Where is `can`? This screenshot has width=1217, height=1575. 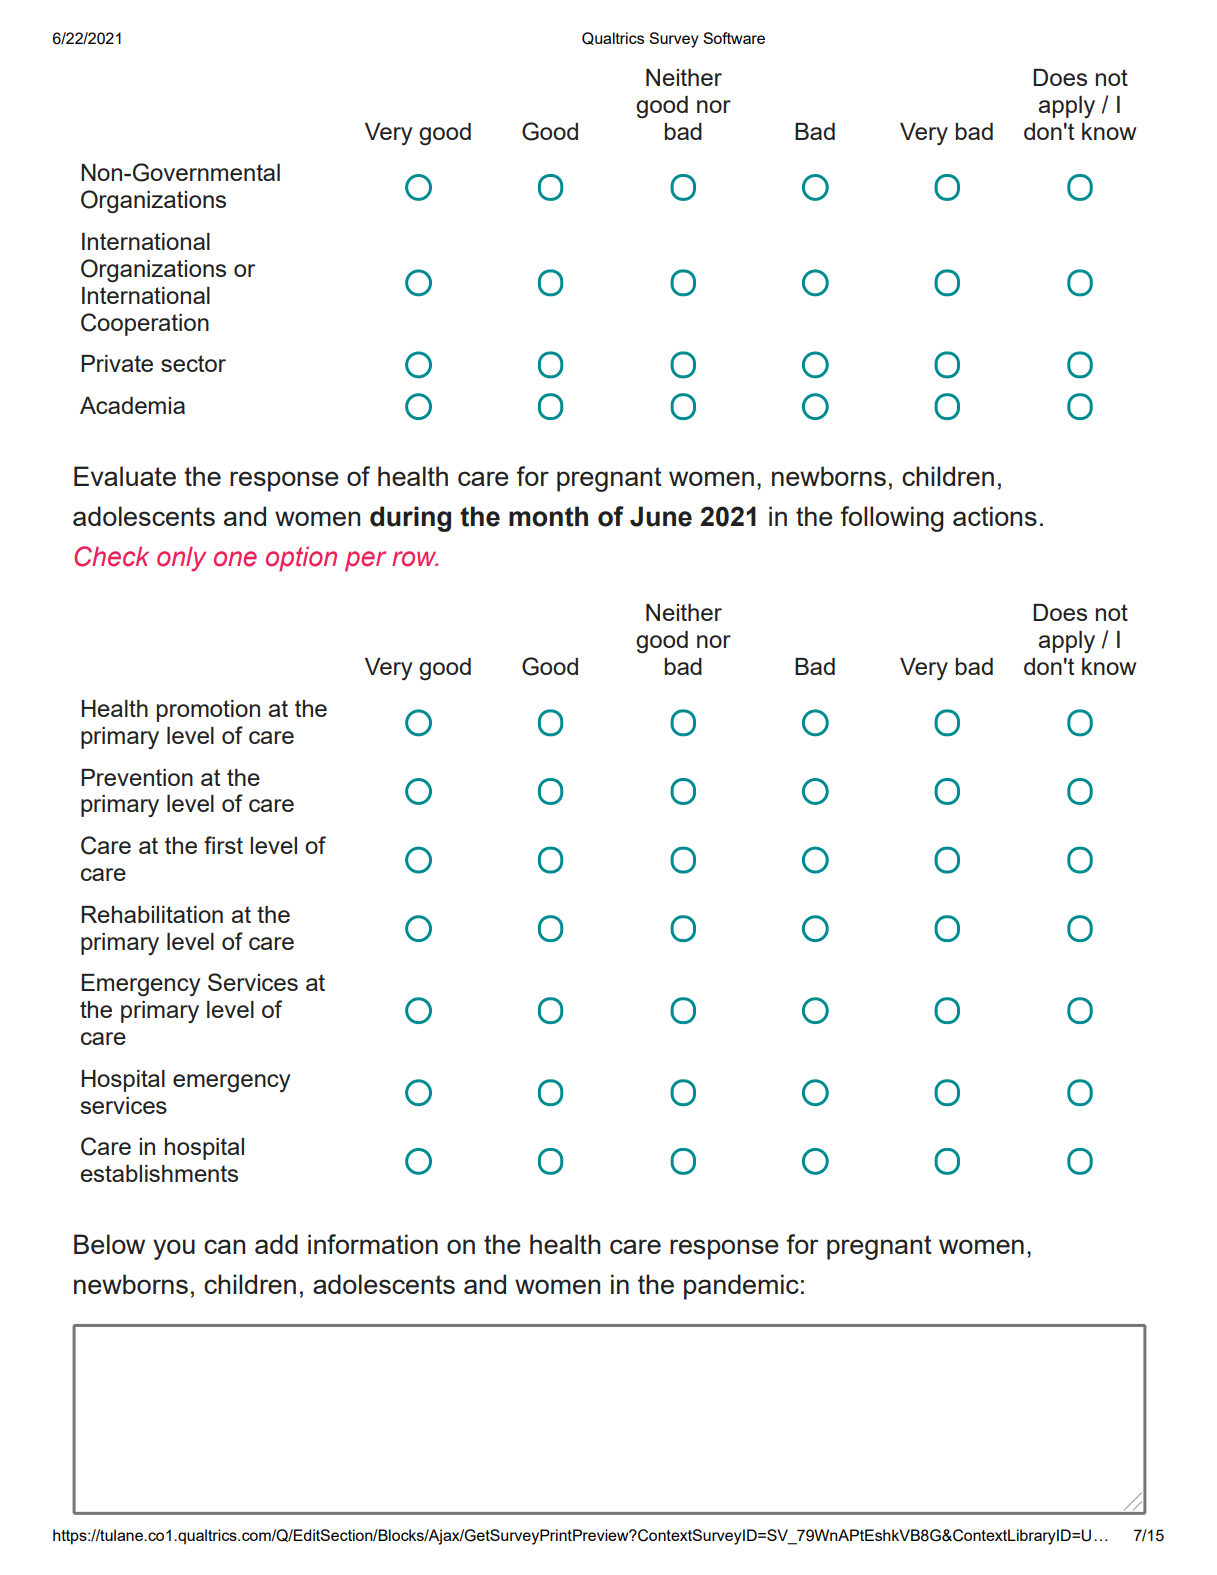
can is located at coordinates (224, 1246).
